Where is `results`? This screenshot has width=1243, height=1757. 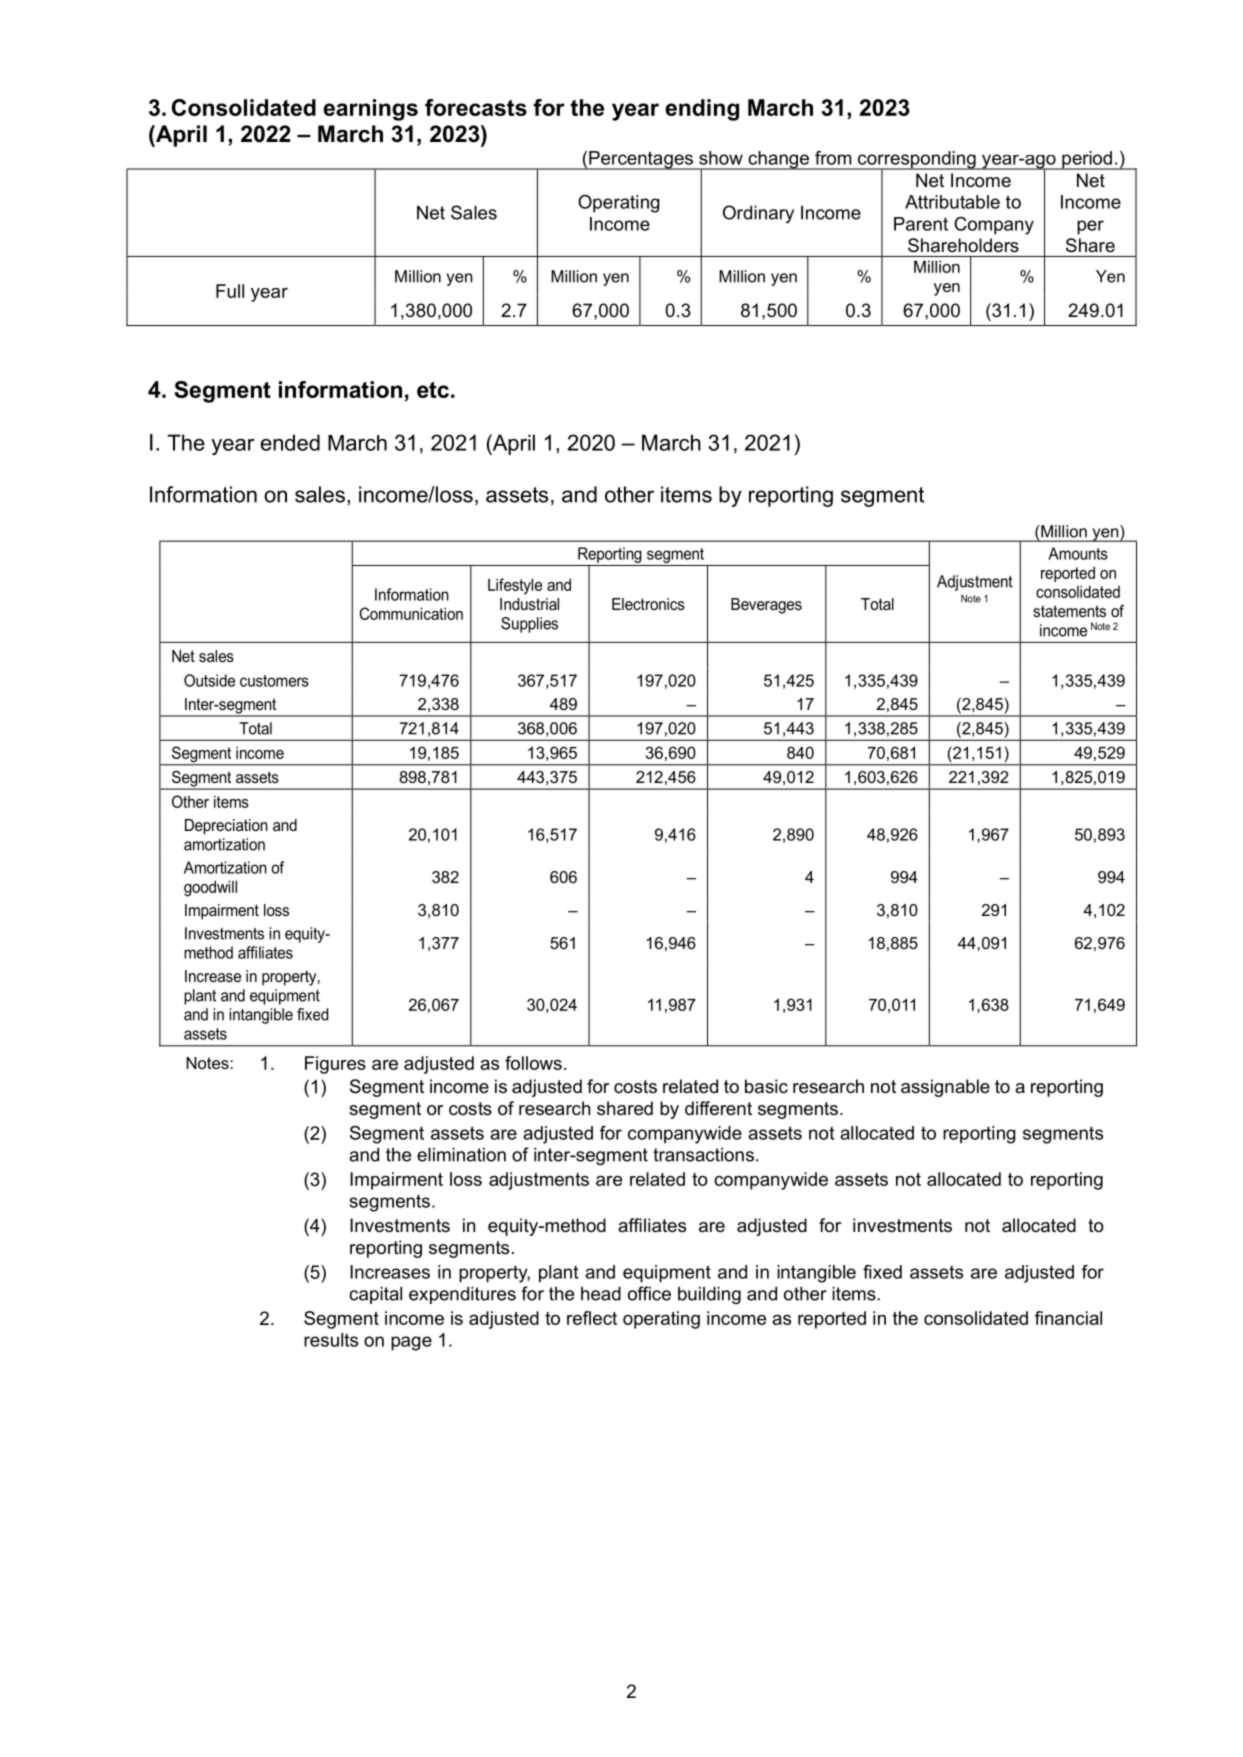
results is located at coordinates (331, 1340).
